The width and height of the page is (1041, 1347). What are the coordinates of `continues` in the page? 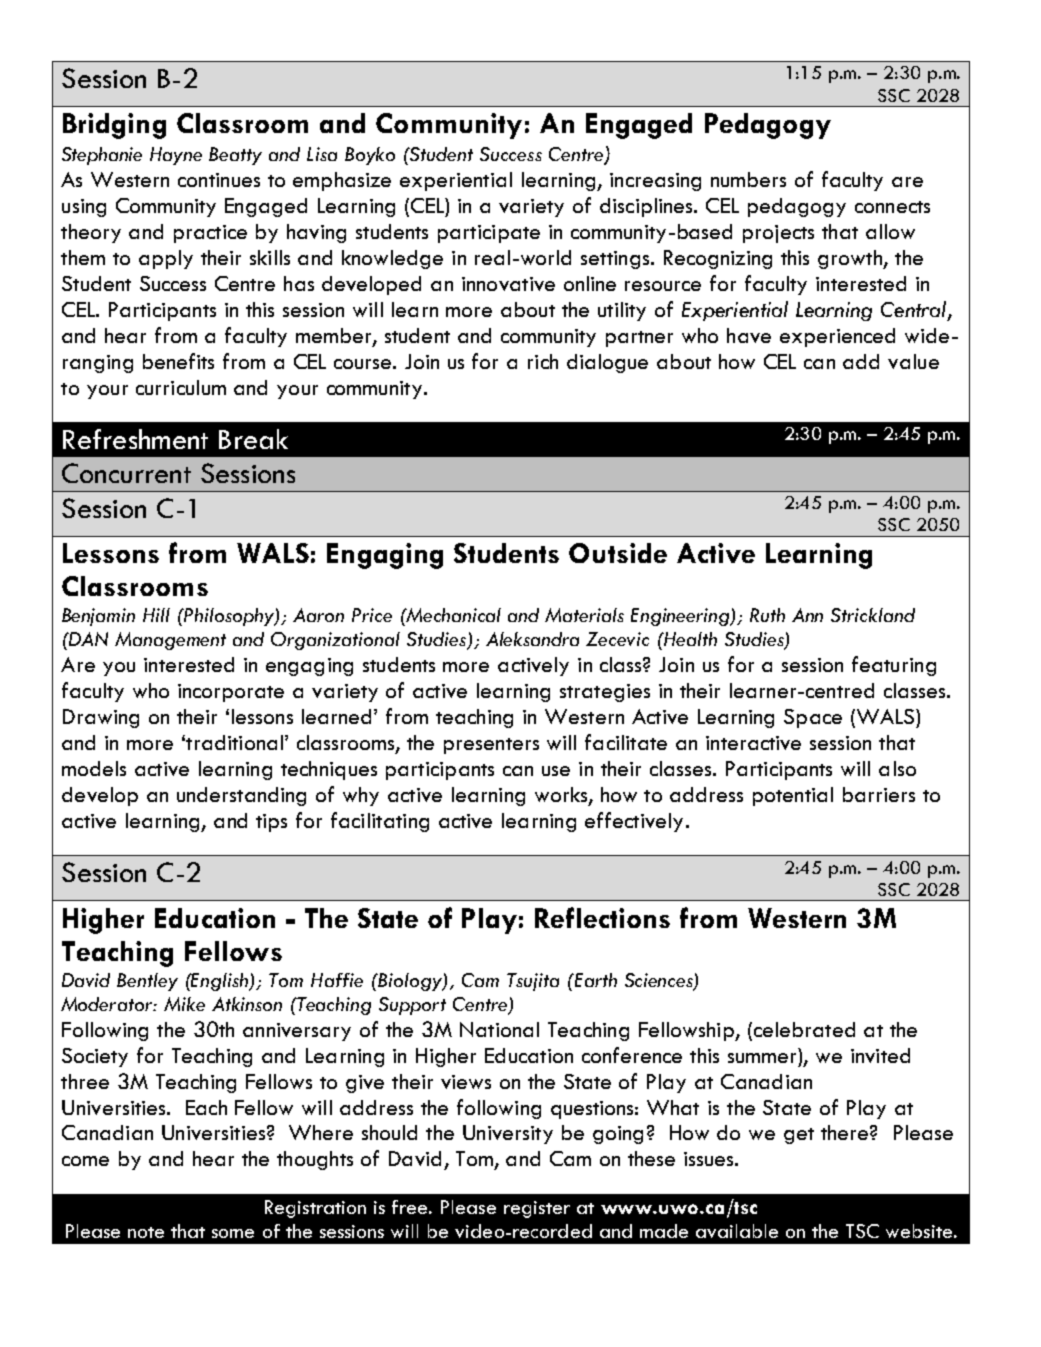 It's located at (219, 180).
